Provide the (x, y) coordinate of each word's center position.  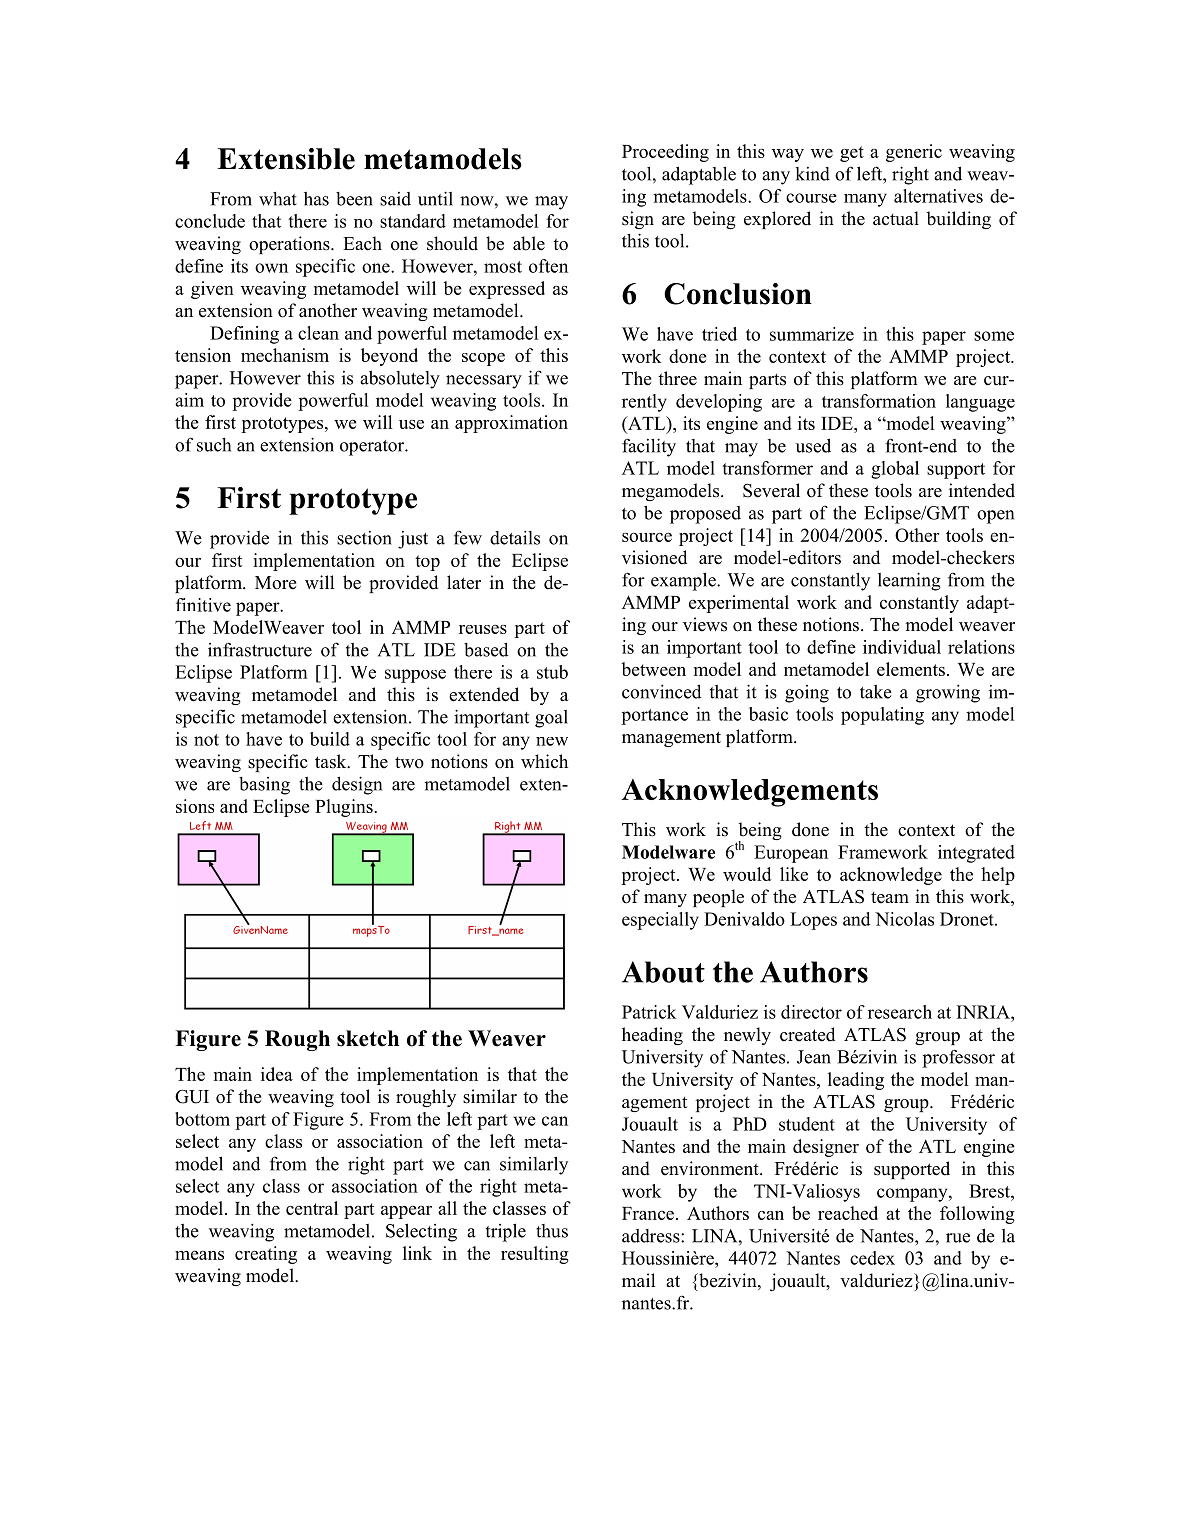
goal (551, 719)
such (214, 445)
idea (277, 1074)
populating (882, 716)
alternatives (938, 196)
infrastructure (260, 649)
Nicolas (904, 919)
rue (958, 1238)
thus (552, 1231)
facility (649, 447)
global (895, 470)
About (663, 972)
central (312, 1208)
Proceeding (665, 153)
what (278, 199)
